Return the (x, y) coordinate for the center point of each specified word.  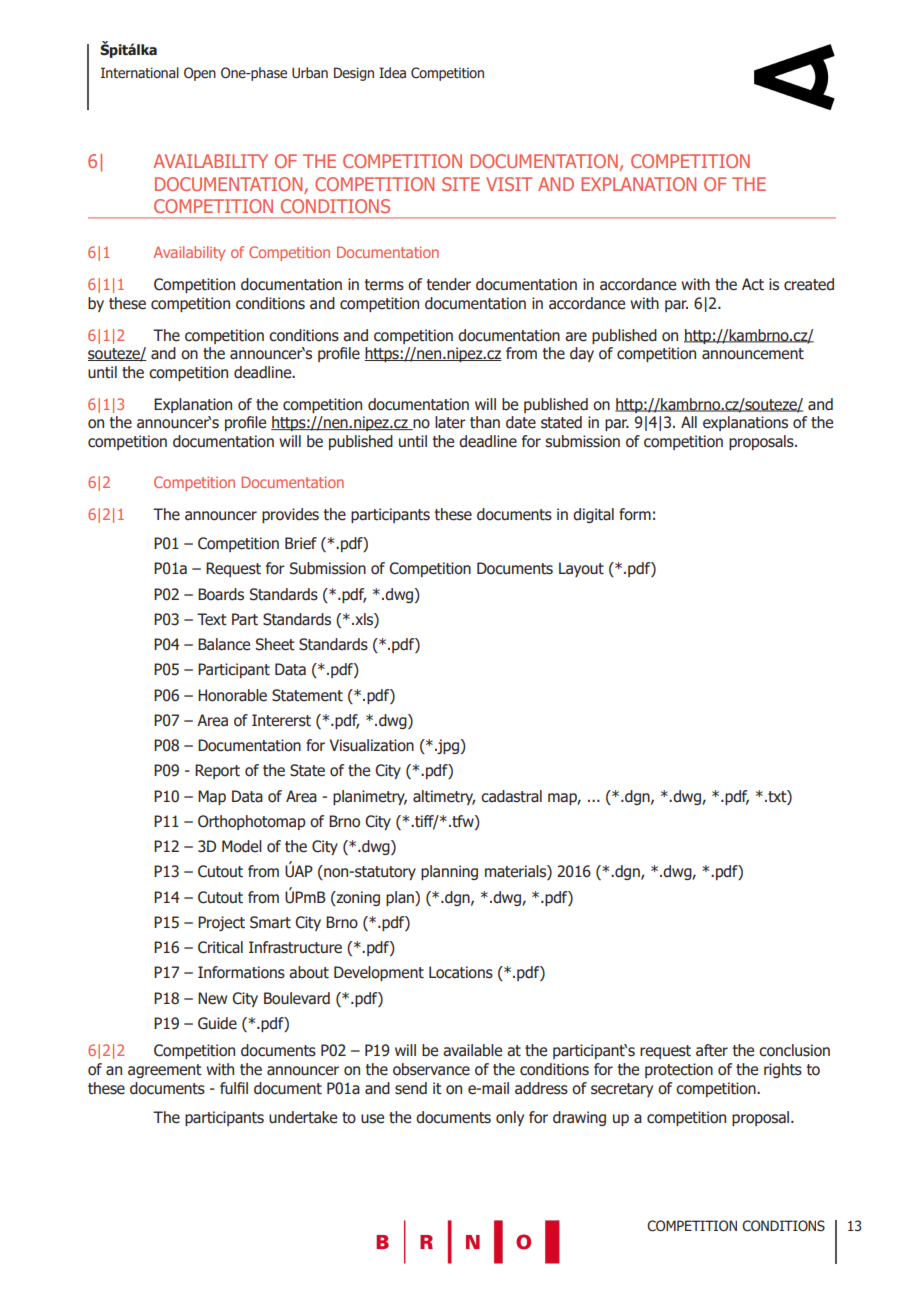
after (712, 1050)
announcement (753, 354)
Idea (392, 73)
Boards (221, 594)
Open (200, 74)
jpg (447, 746)
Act (753, 284)
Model (242, 846)
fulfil (234, 1088)
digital (593, 515)
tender (449, 284)
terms (384, 285)
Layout (581, 569)
